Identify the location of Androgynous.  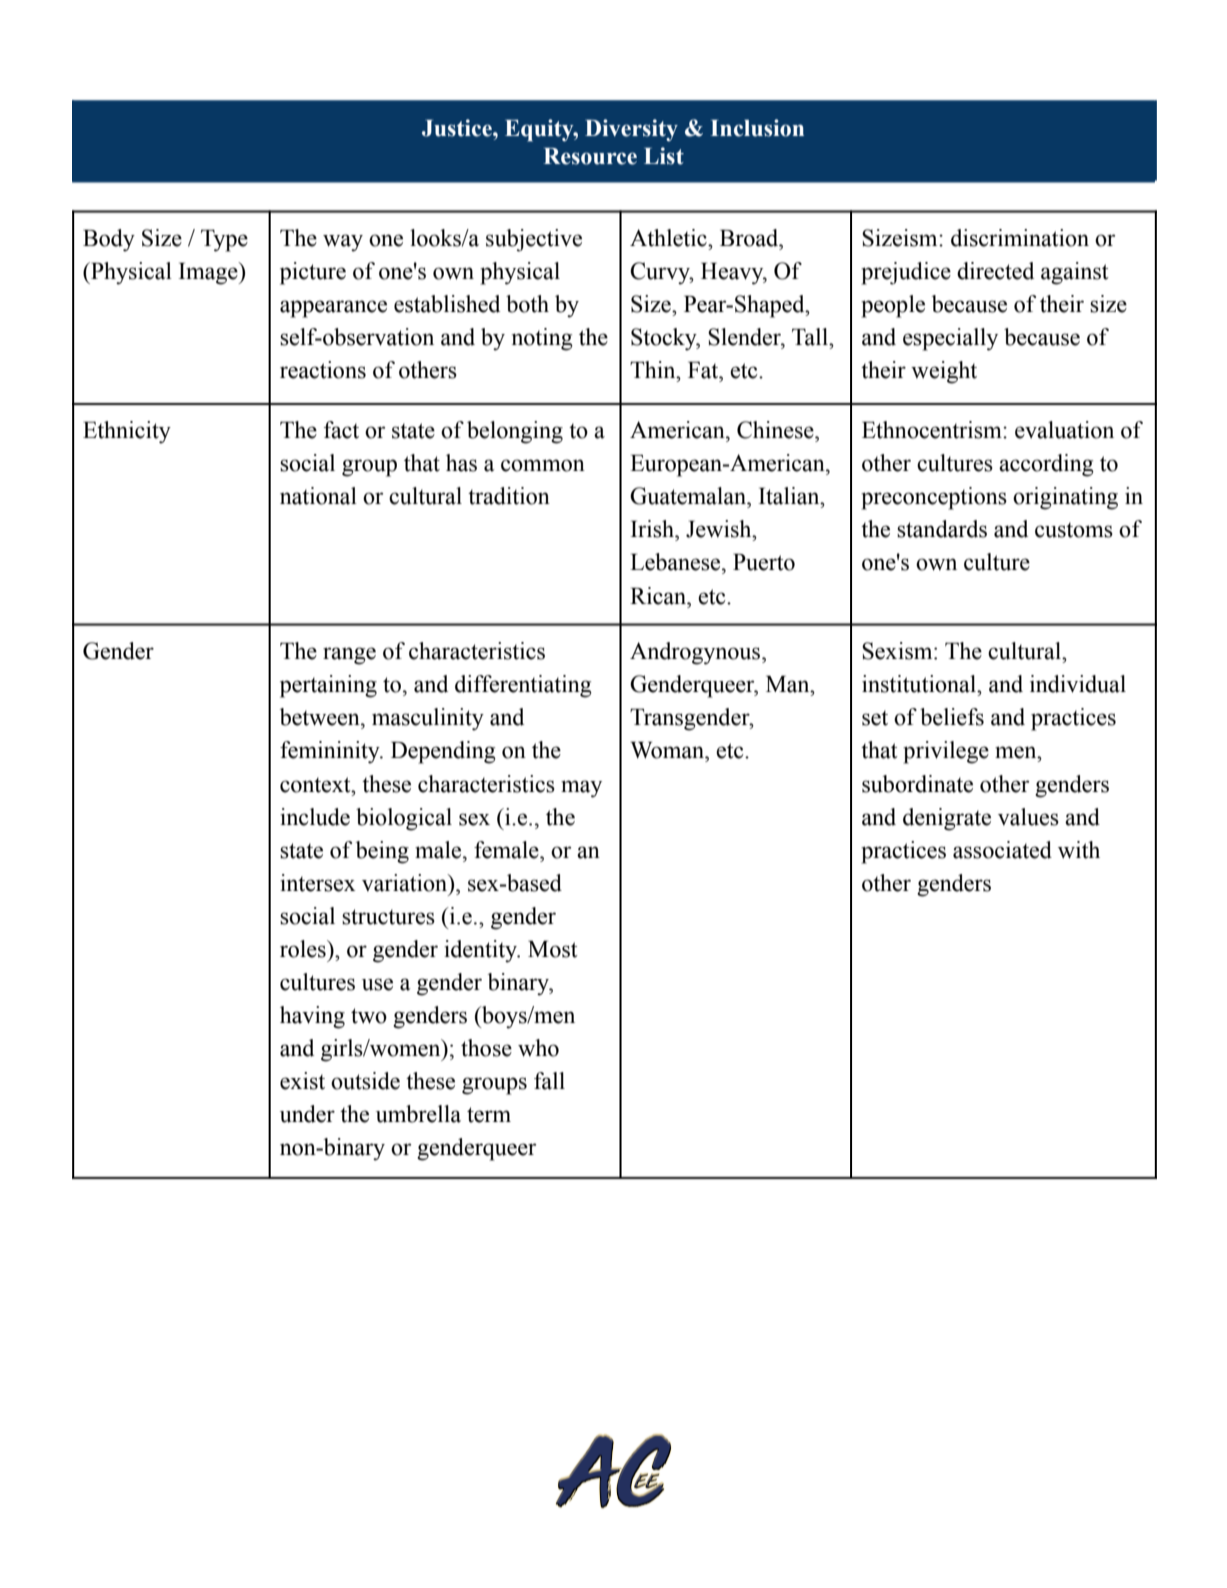
(696, 653).
